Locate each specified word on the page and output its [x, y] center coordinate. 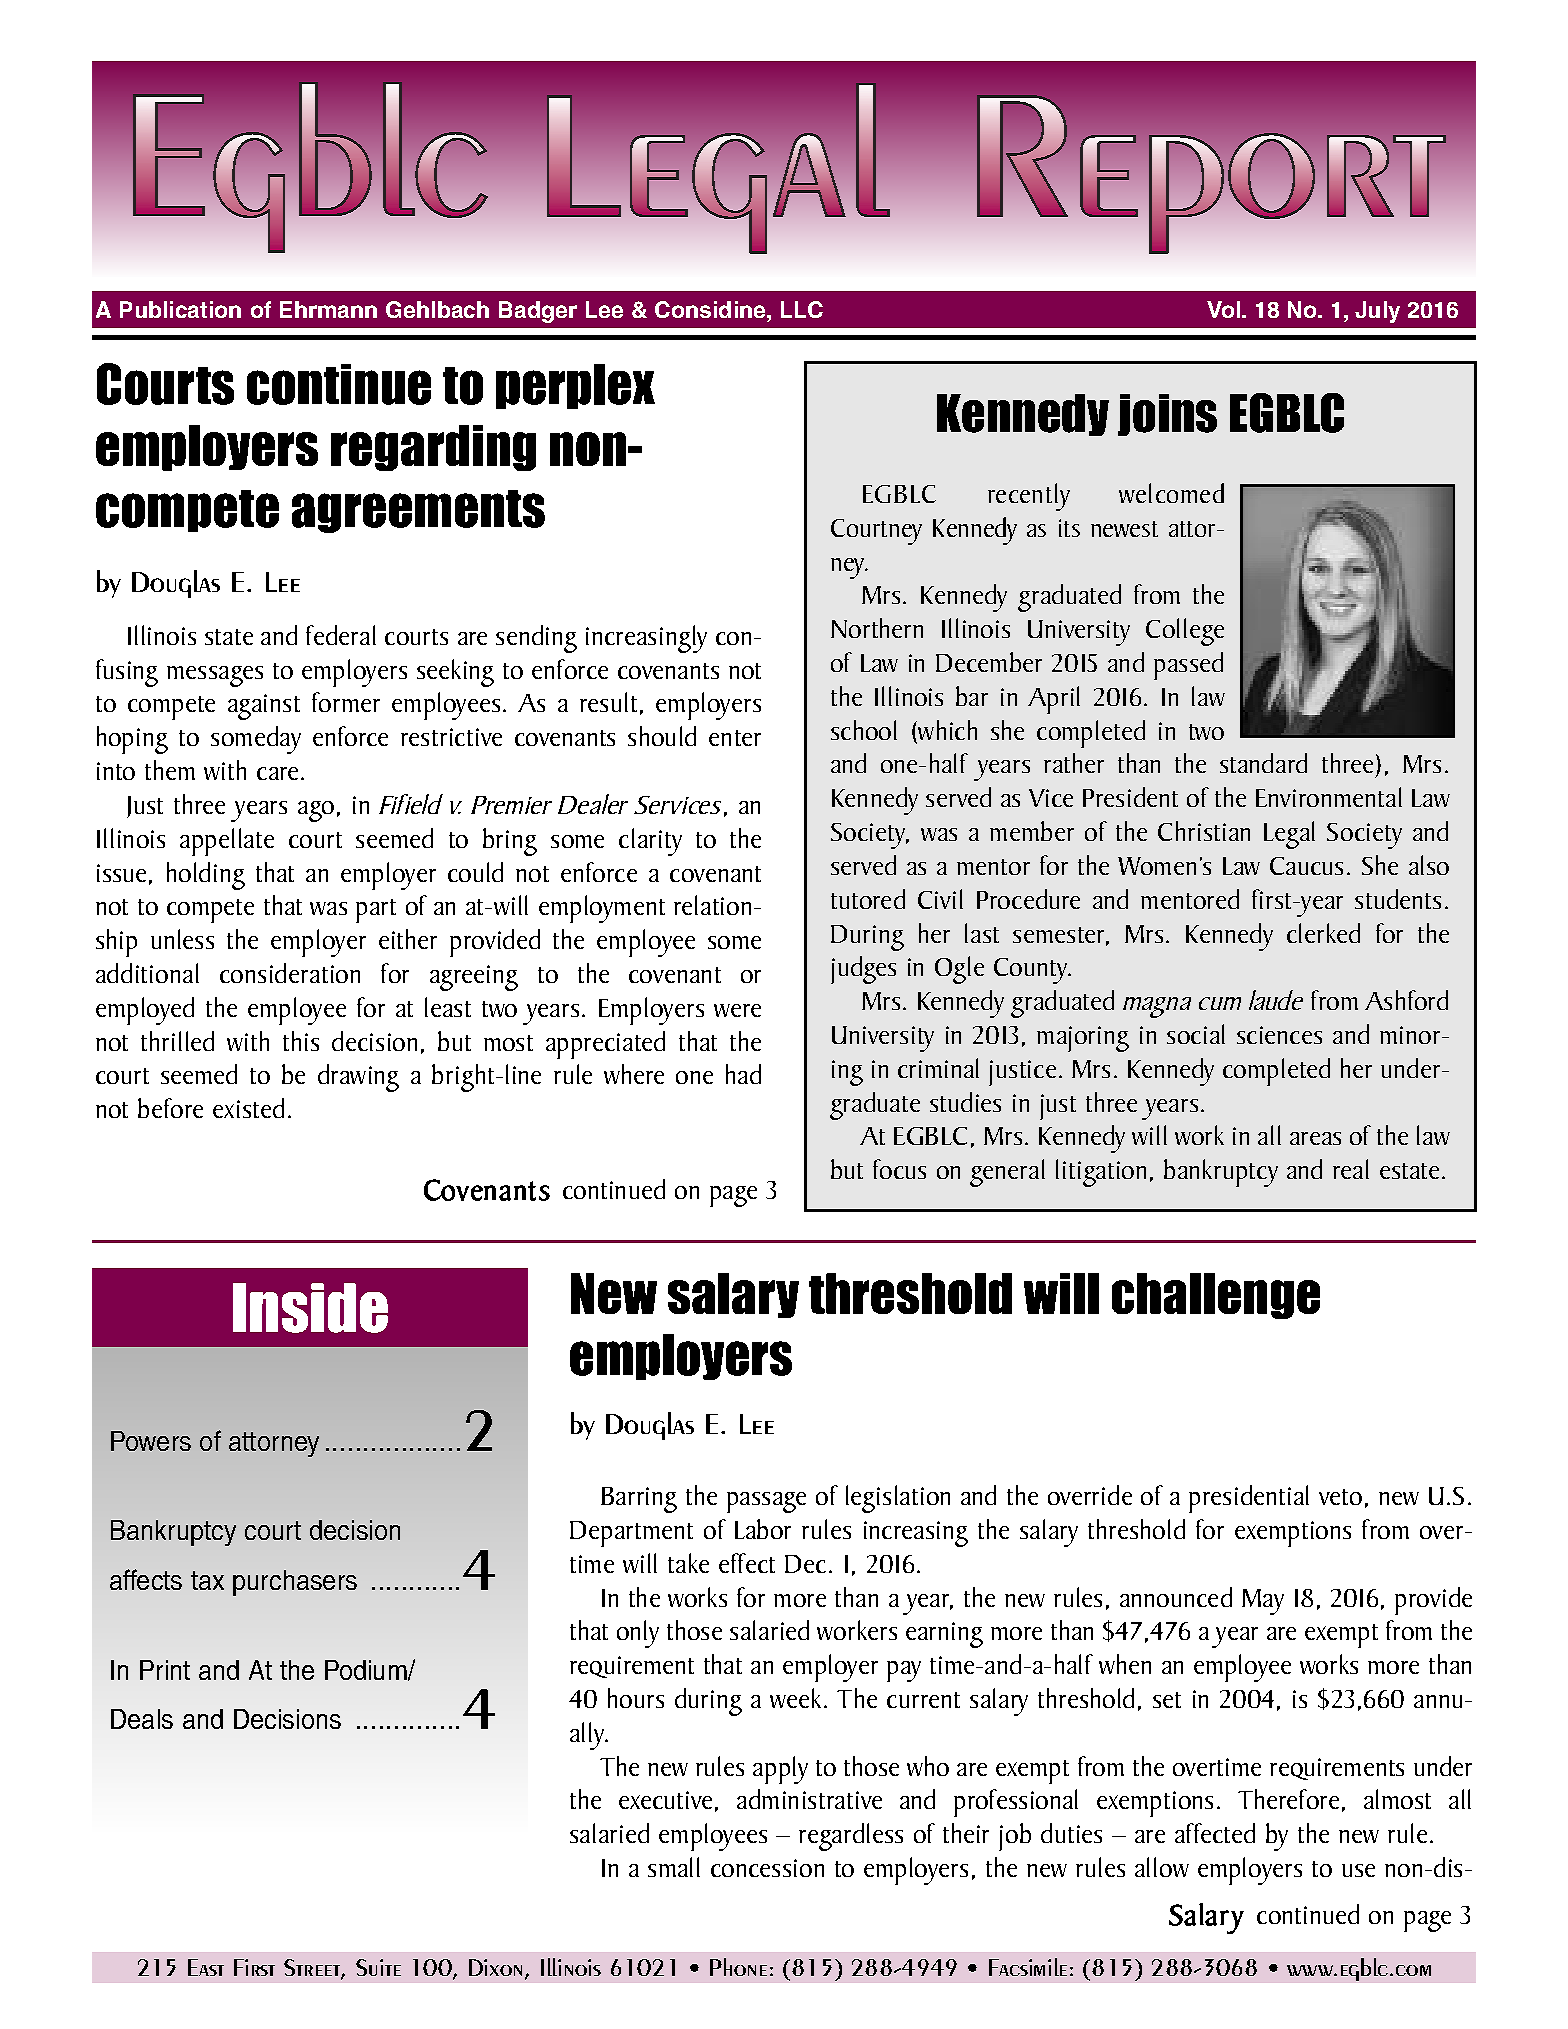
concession [767, 1868]
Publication [180, 309]
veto [1340, 1497]
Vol [1223, 309]
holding [206, 876]
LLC [802, 309]
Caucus [1306, 866]
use [1358, 1870]
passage [766, 1502]
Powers [151, 1441]
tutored [868, 899]
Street [313, 1968]
